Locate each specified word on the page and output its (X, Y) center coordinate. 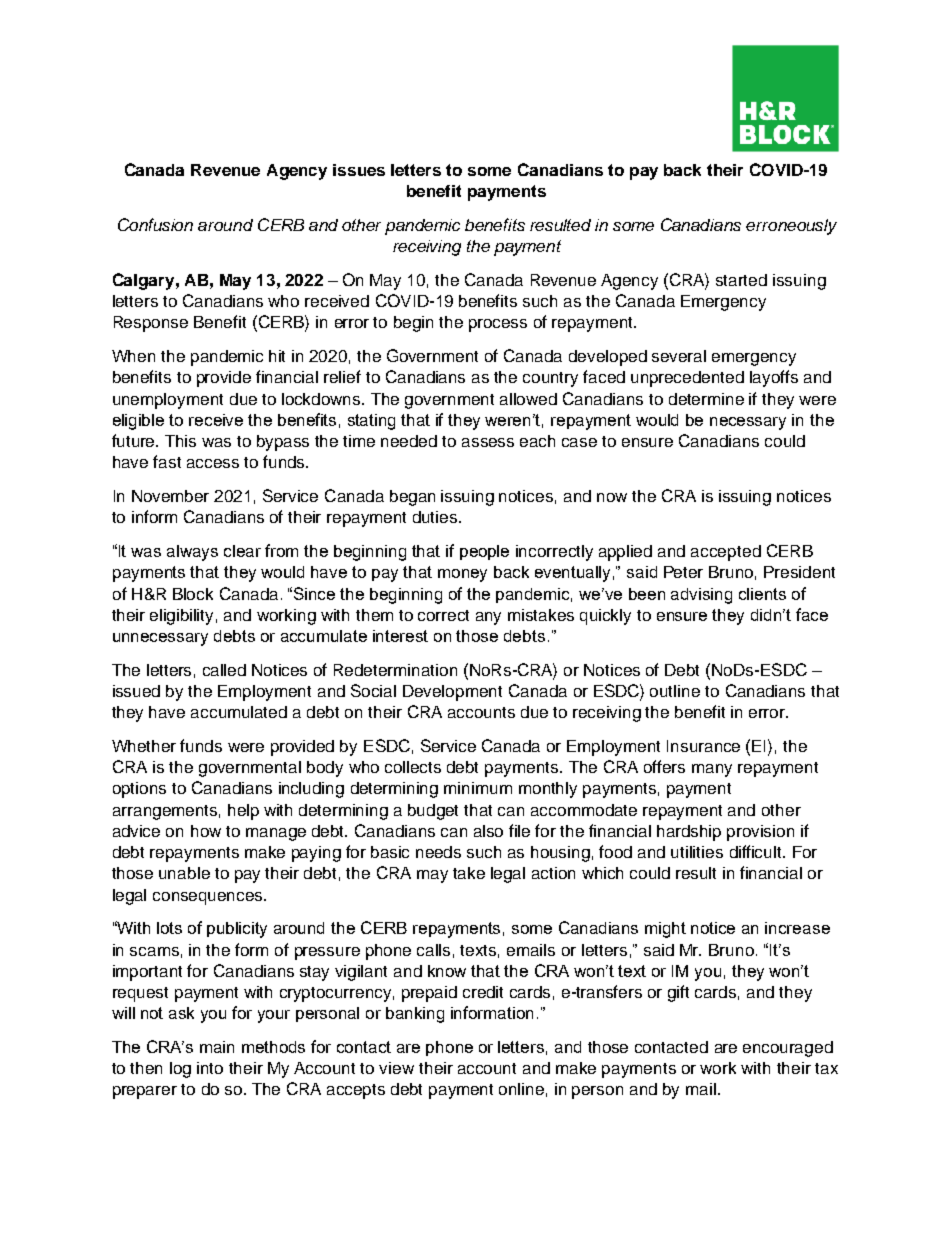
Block (193, 594)
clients (762, 594)
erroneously (791, 227)
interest (400, 636)
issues (359, 170)
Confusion (155, 224)
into (210, 1068)
